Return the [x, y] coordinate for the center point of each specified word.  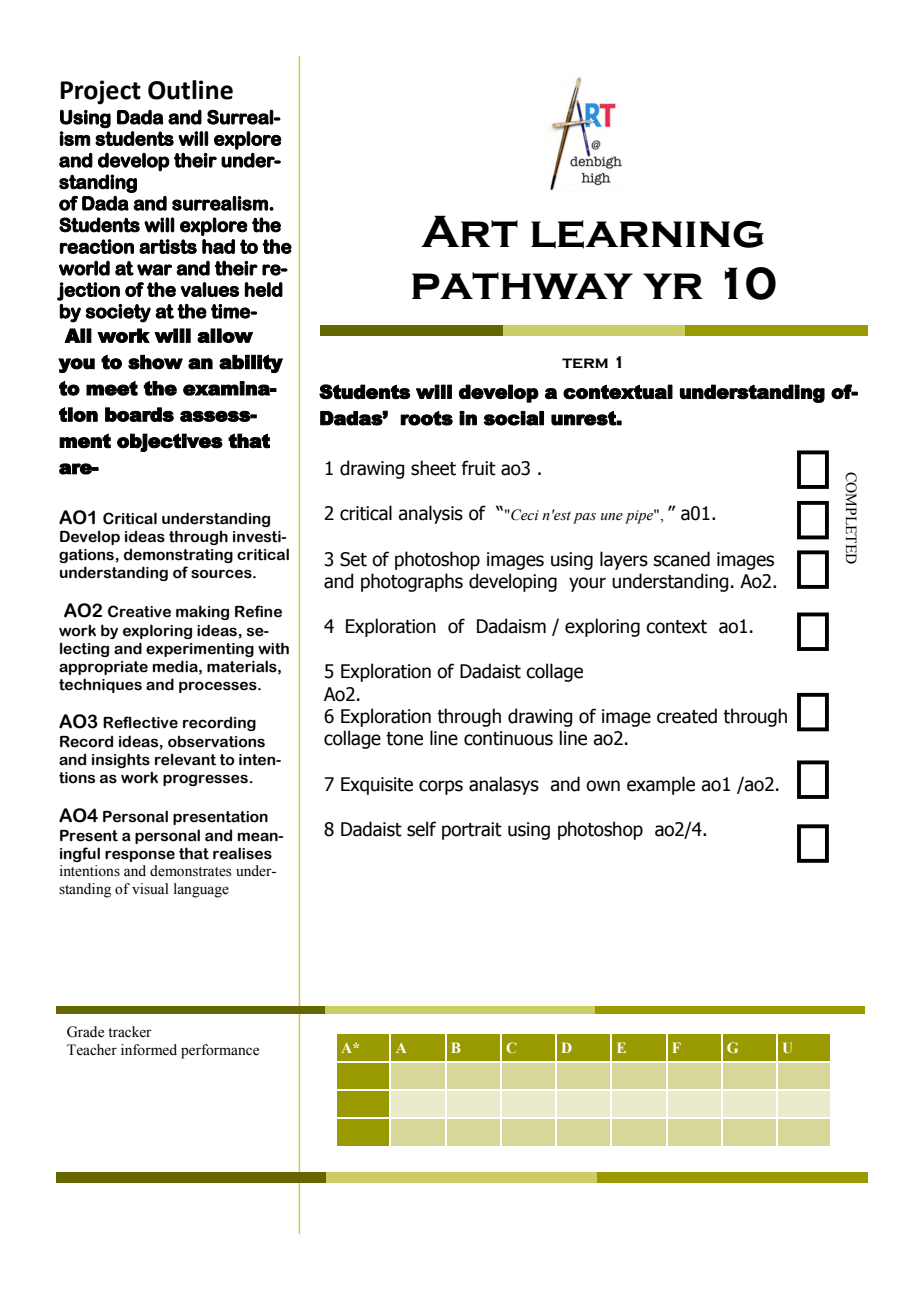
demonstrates [191, 871]
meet [112, 388]
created [687, 716]
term [585, 363]
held [263, 289]
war [154, 270]
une [612, 517]
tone [404, 739]
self [421, 829]
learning [647, 234]
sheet [433, 468]
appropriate [103, 668]
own [603, 786]
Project [100, 92]
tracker [130, 1032]
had [218, 246]
